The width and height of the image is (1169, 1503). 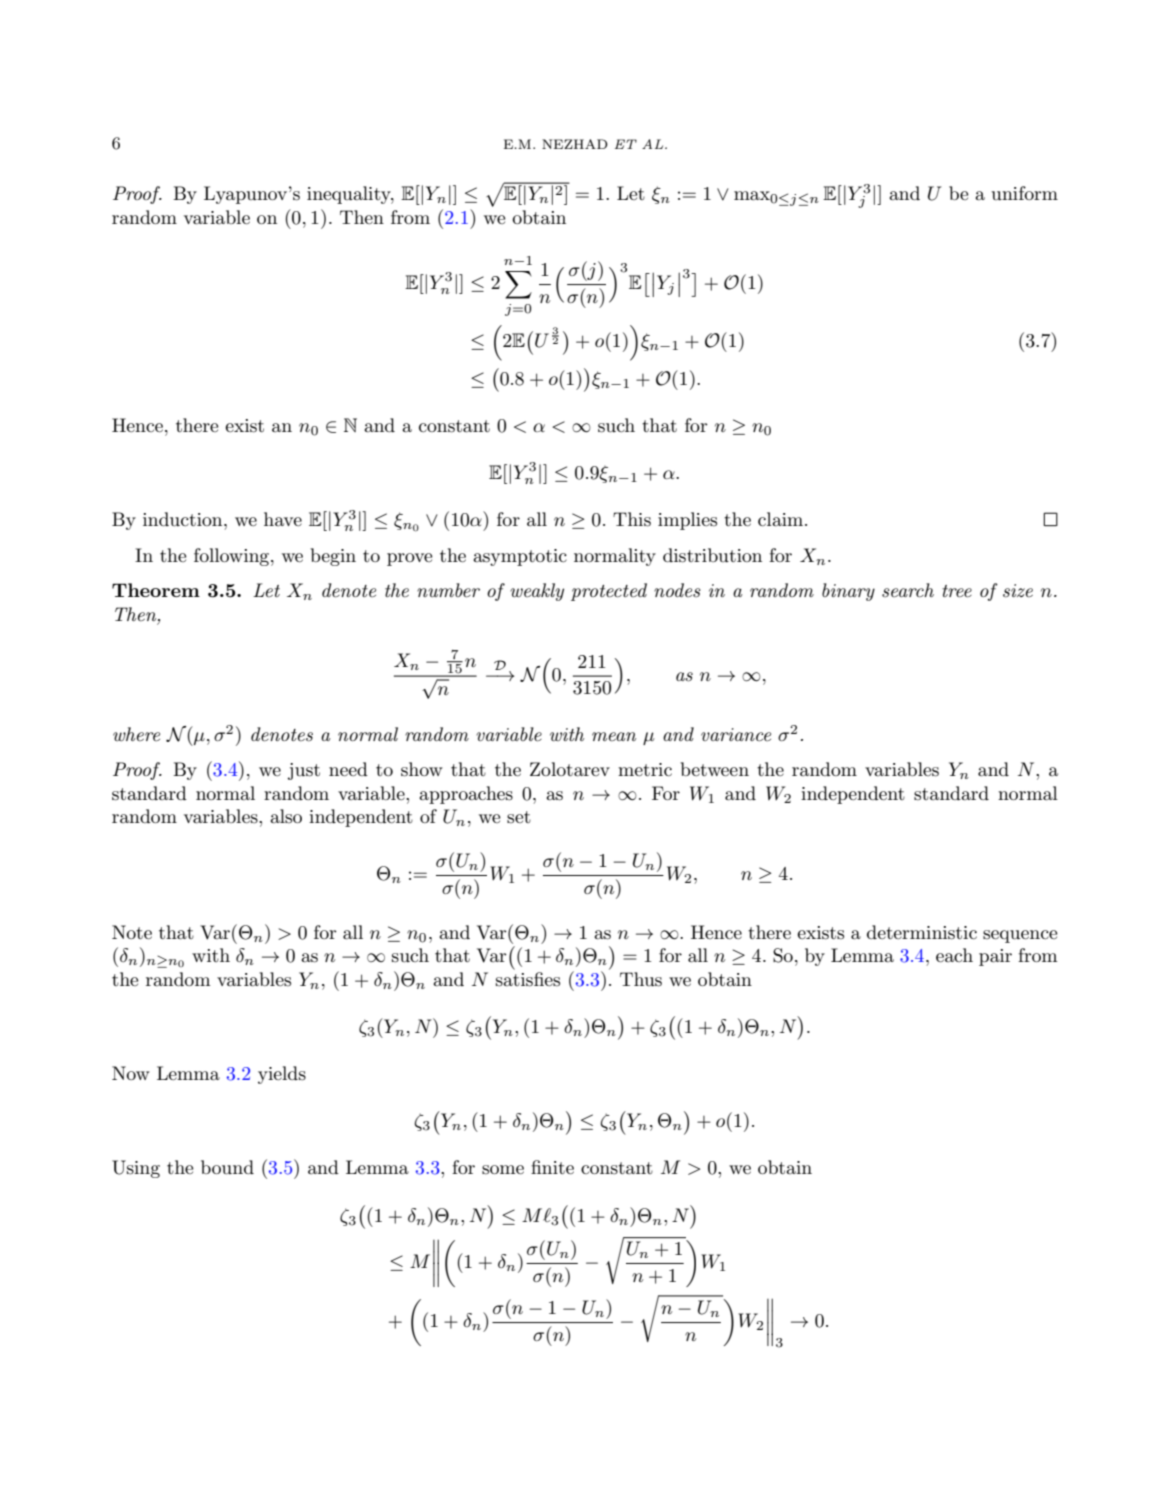 What do you see at coordinates (286, 816) in the image?
I see `also` at bounding box center [286, 816].
